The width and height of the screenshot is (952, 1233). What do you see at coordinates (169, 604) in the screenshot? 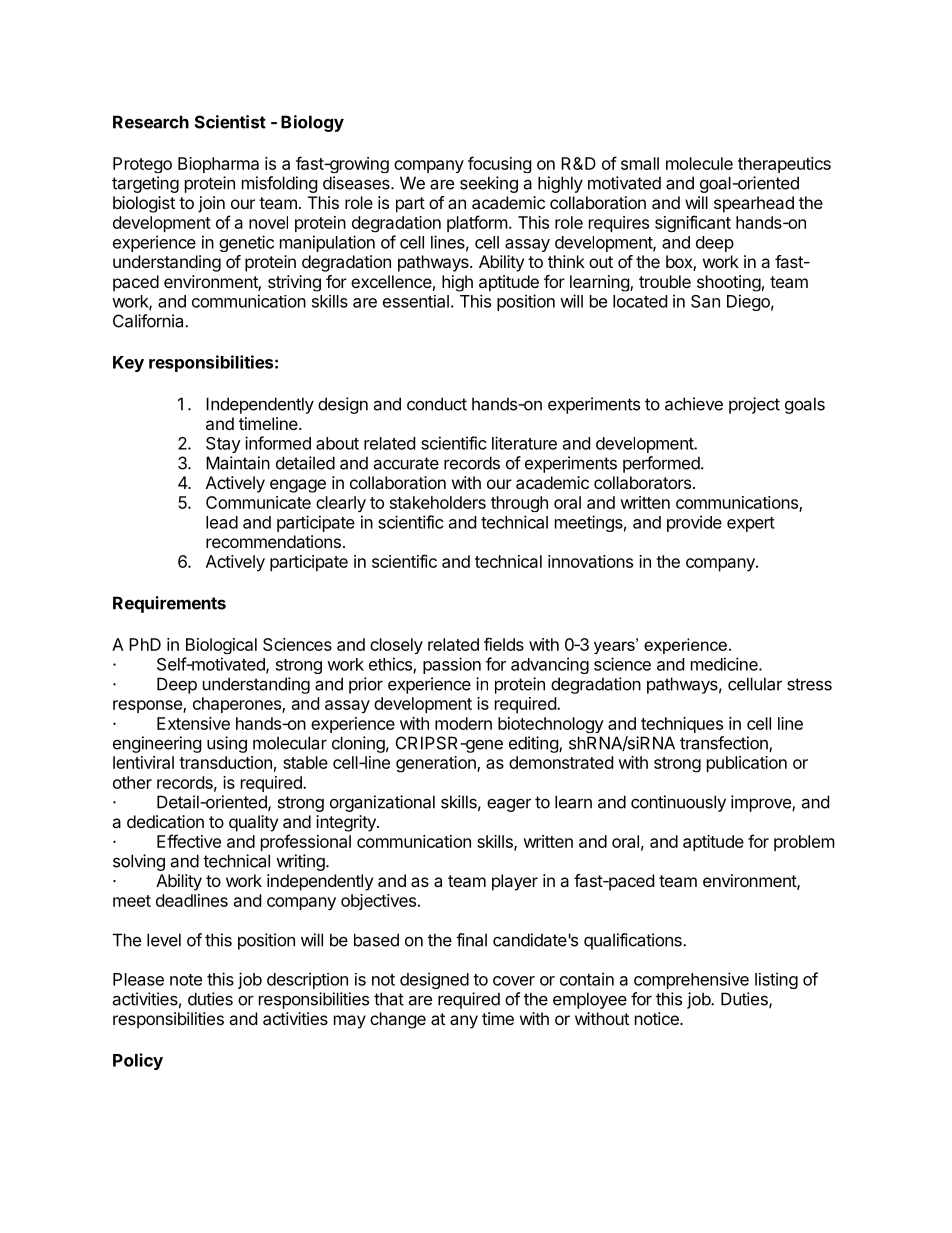
I see `Requirements` at bounding box center [169, 604].
